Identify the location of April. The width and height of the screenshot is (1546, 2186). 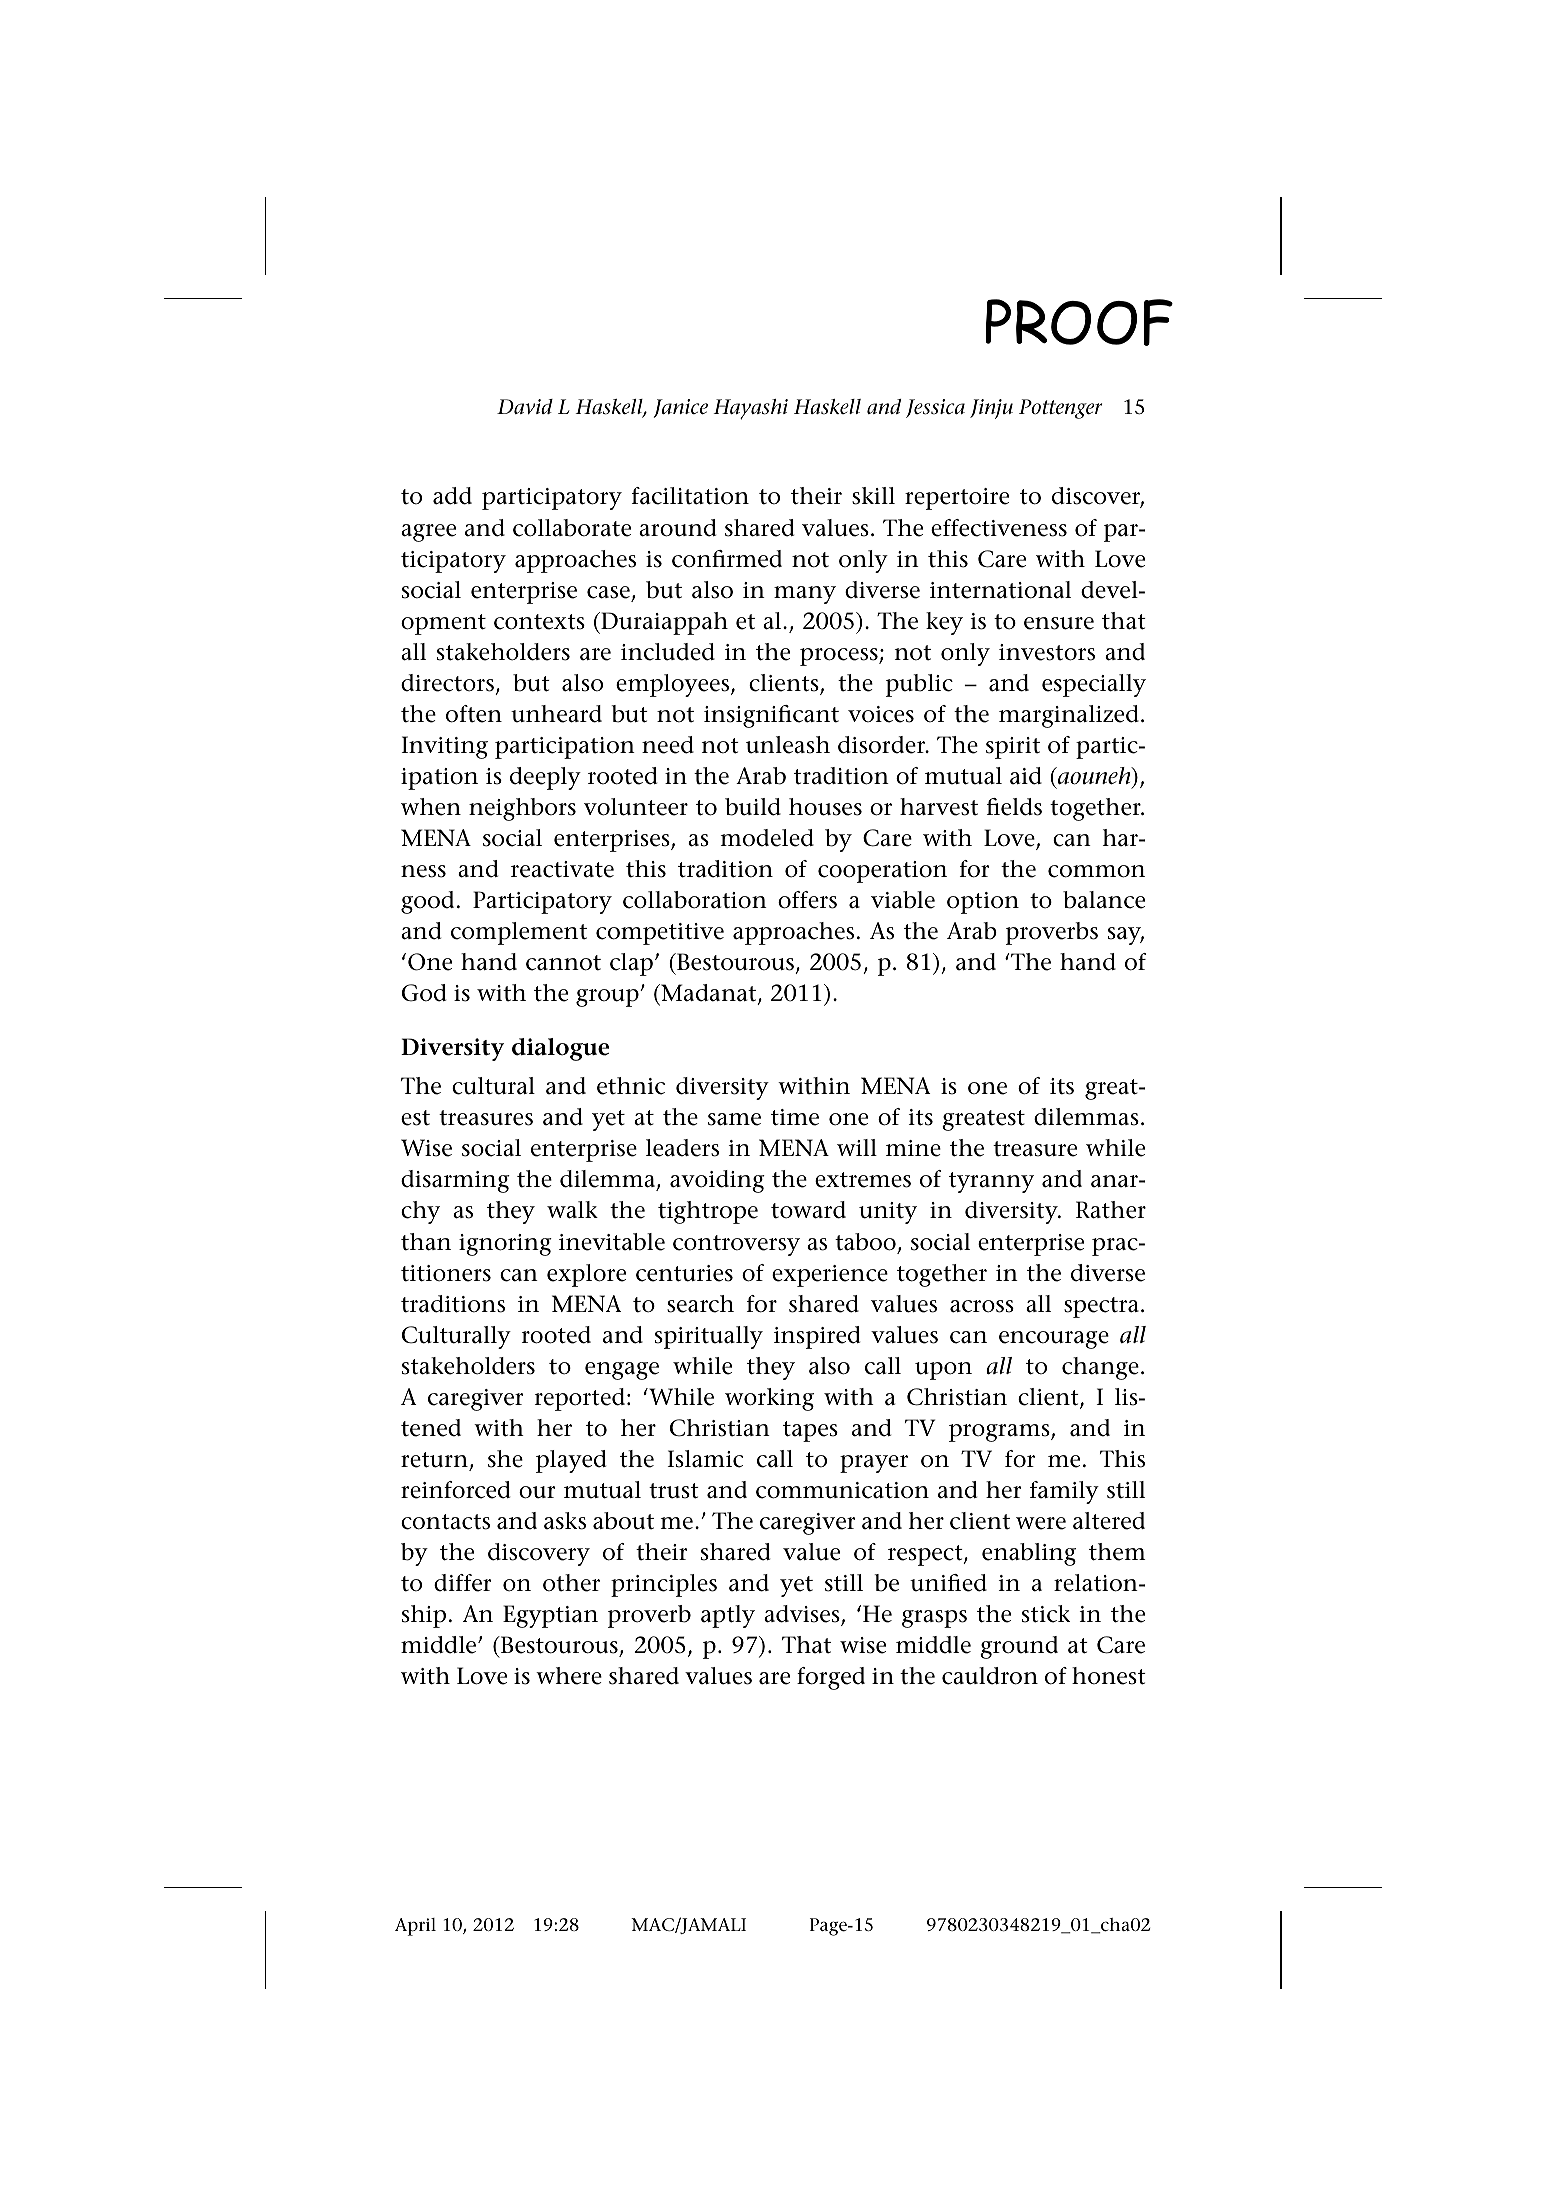
(415, 1927).
